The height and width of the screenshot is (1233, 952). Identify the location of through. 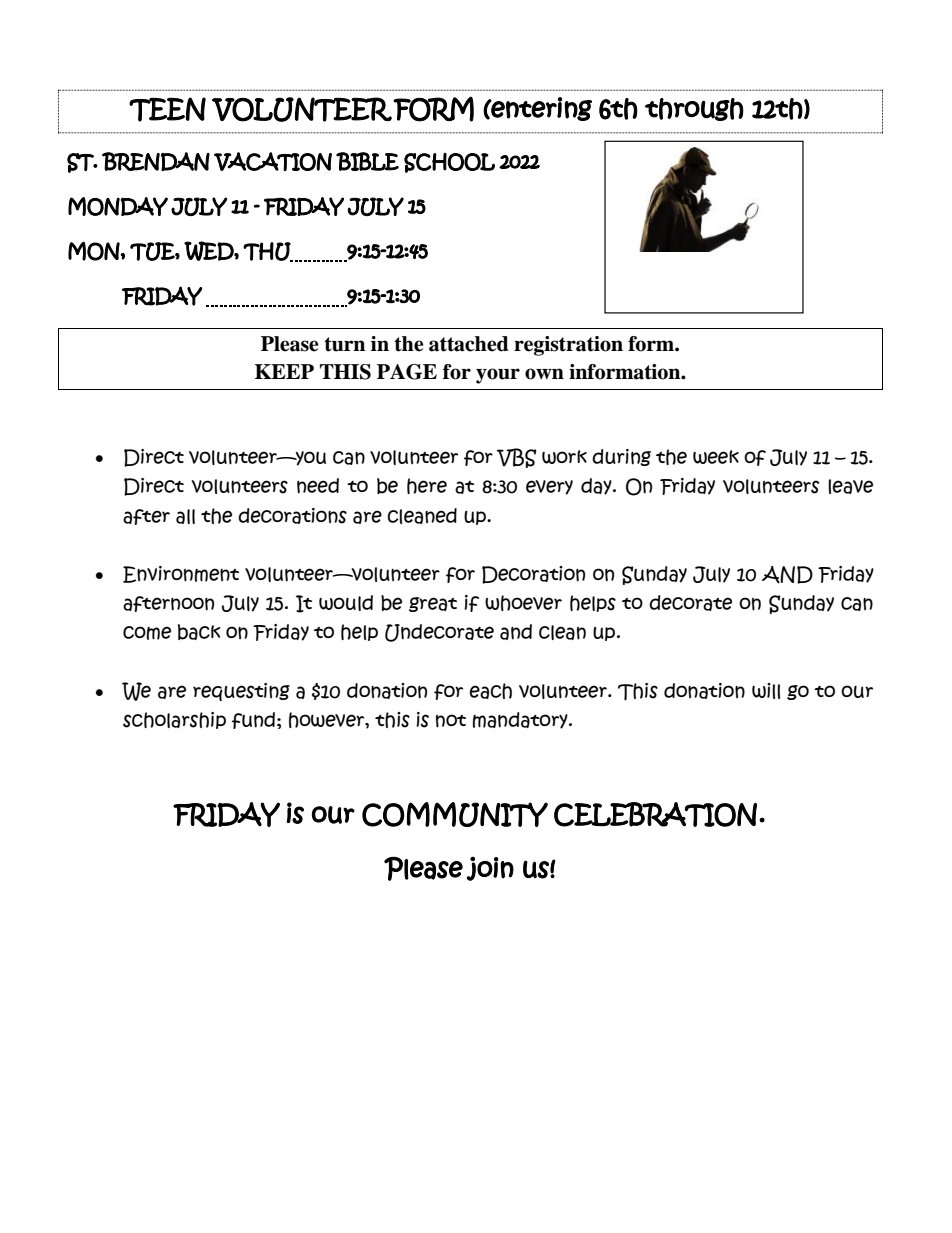
(694, 109).
